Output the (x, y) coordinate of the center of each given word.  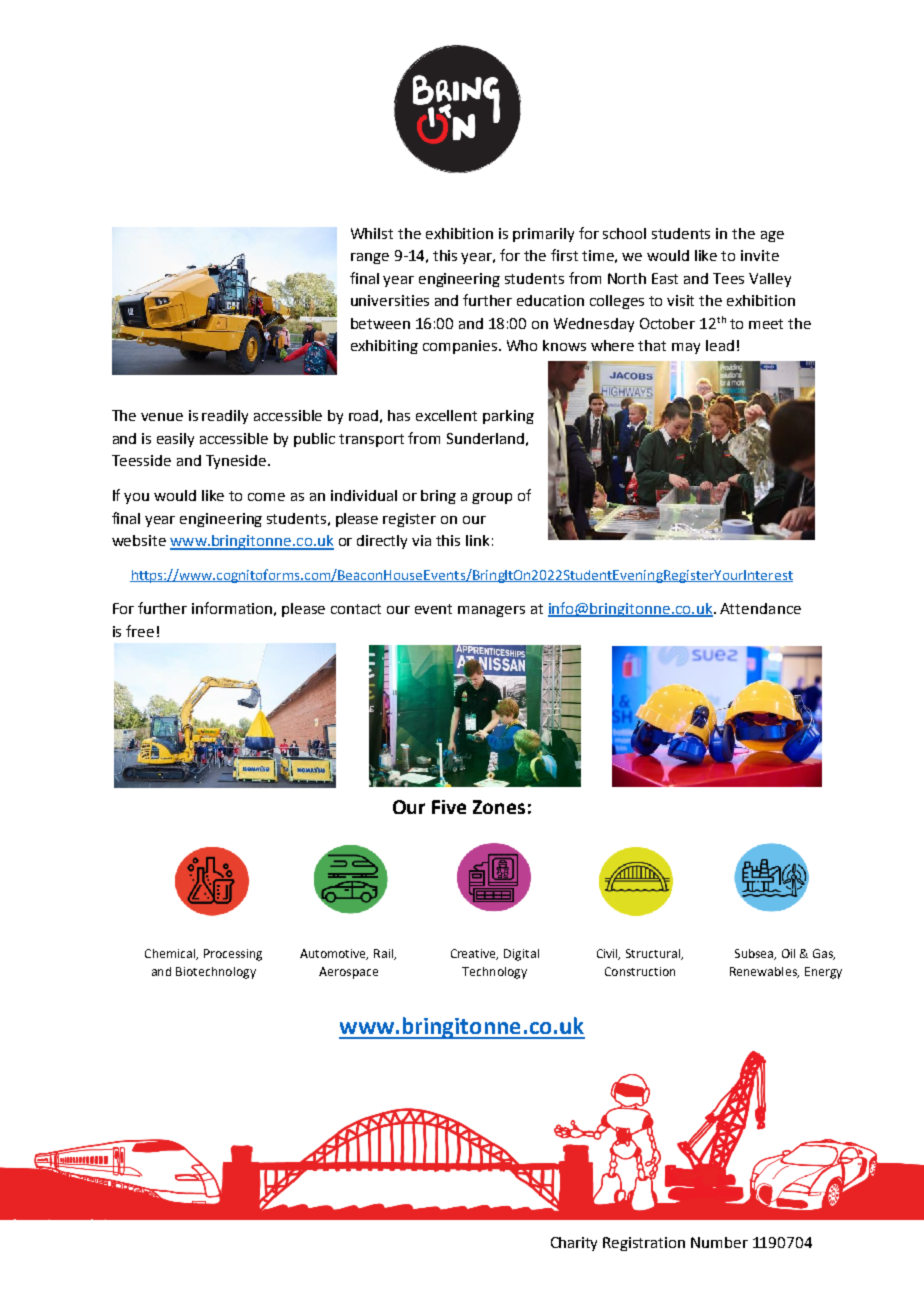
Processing (233, 955)
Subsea (755, 954)
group (492, 498)
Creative (474, 954)
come (266, 497)
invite (760, 255)
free (140, 631)
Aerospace (348, 973)
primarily (543, 235)
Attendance (760, 608)
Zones (499, 807)
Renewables (764, 972)
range (370, 258)
